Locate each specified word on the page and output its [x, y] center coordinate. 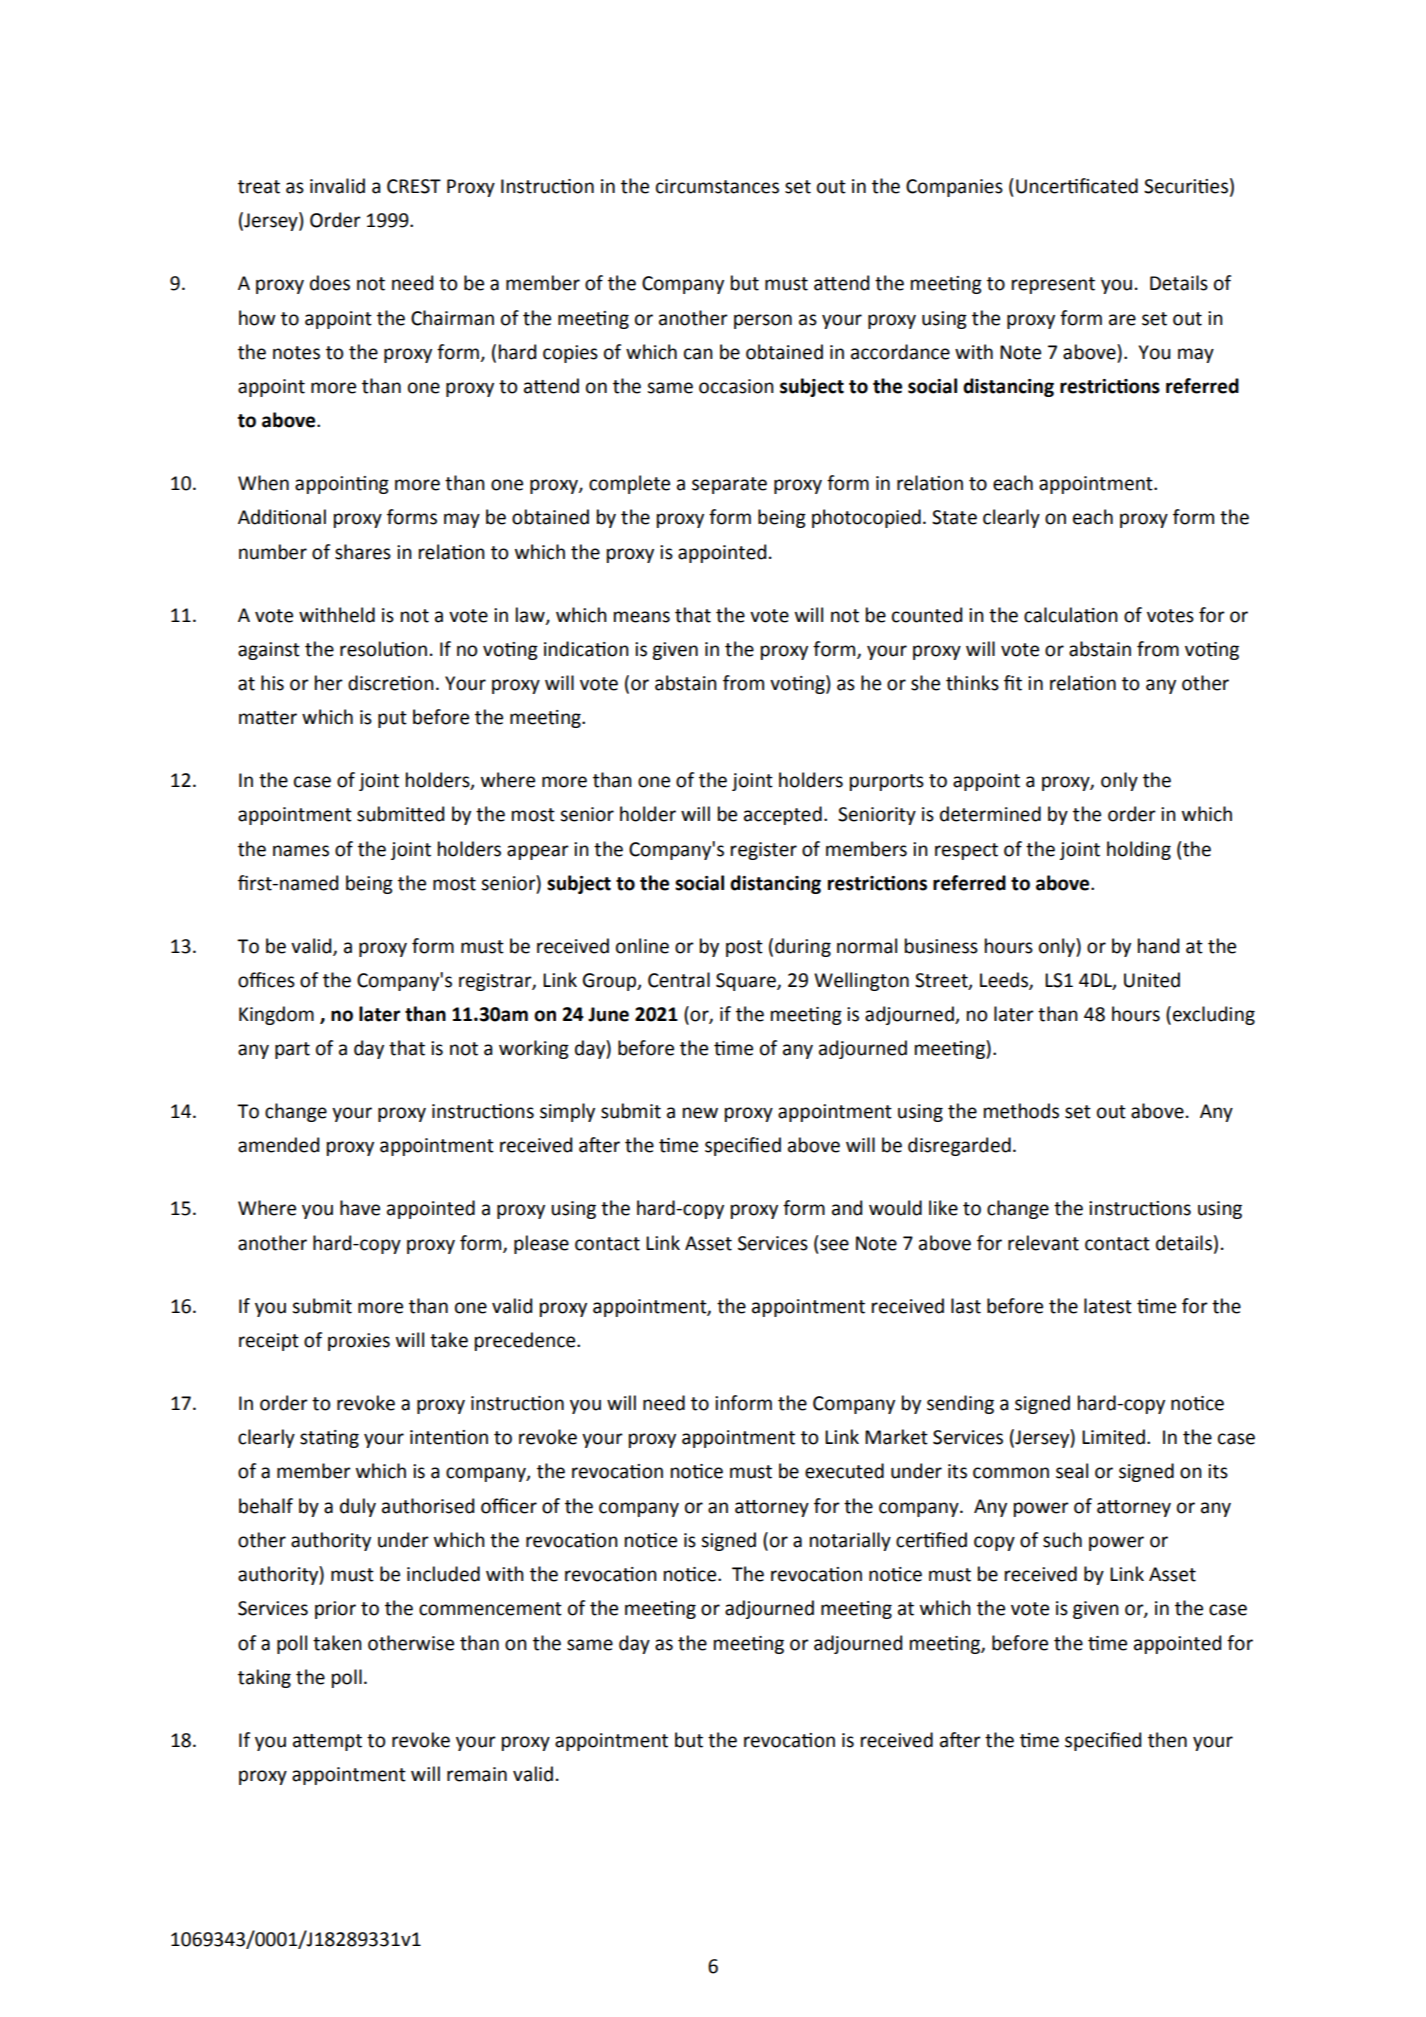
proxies [359, 1342]
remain [477, 1774]
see [834, 1245]
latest [1108, 1306]
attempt [327, 1742]
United [1152, 980]
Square [747, 982]
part [292, 1050]
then [1167, 1740]
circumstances [717, 186]
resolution [383, 649]
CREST [414, 186]
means [642, 617]
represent [1053, 285]
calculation [1071, 615]
